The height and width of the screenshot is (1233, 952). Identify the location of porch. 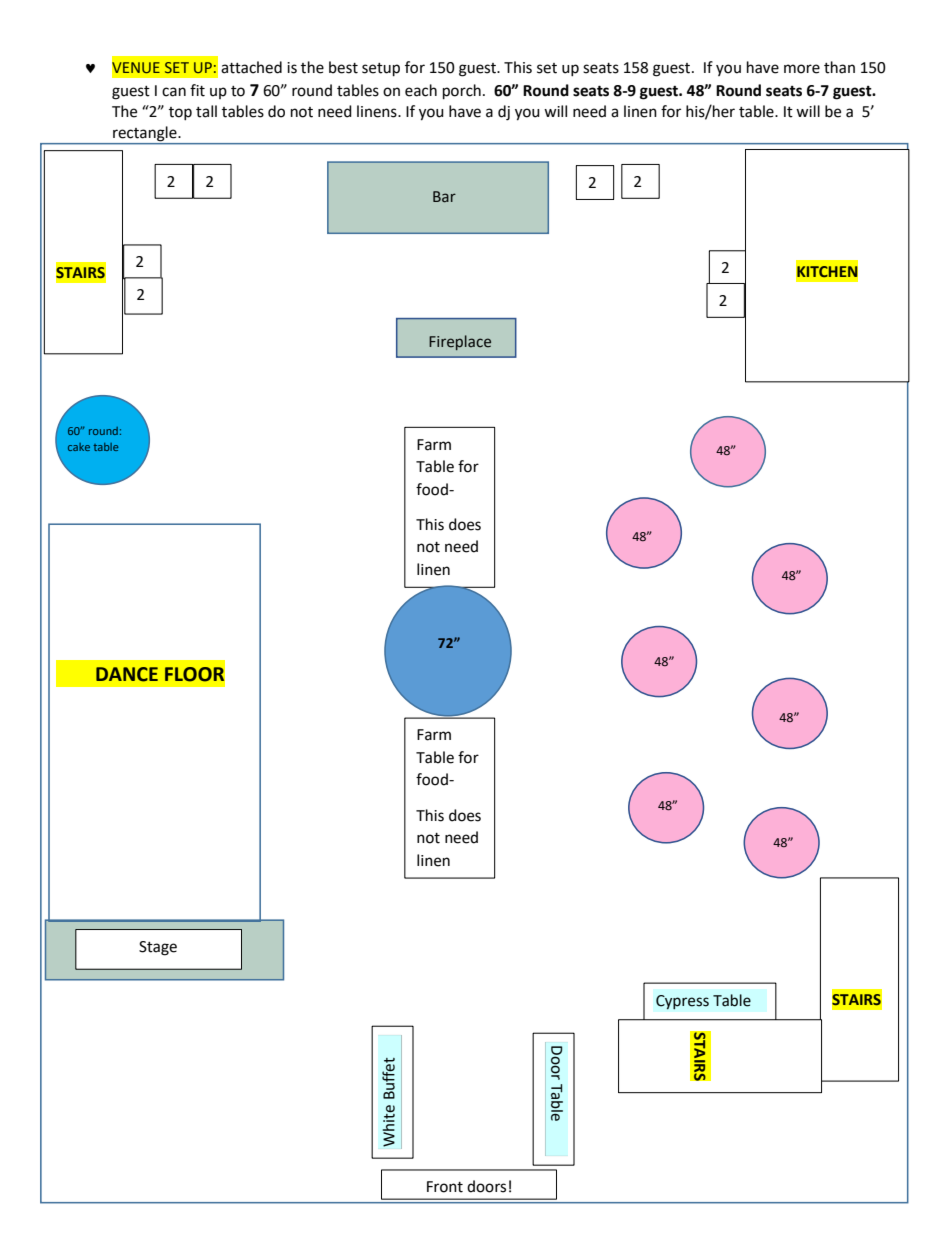
(462, 92).
